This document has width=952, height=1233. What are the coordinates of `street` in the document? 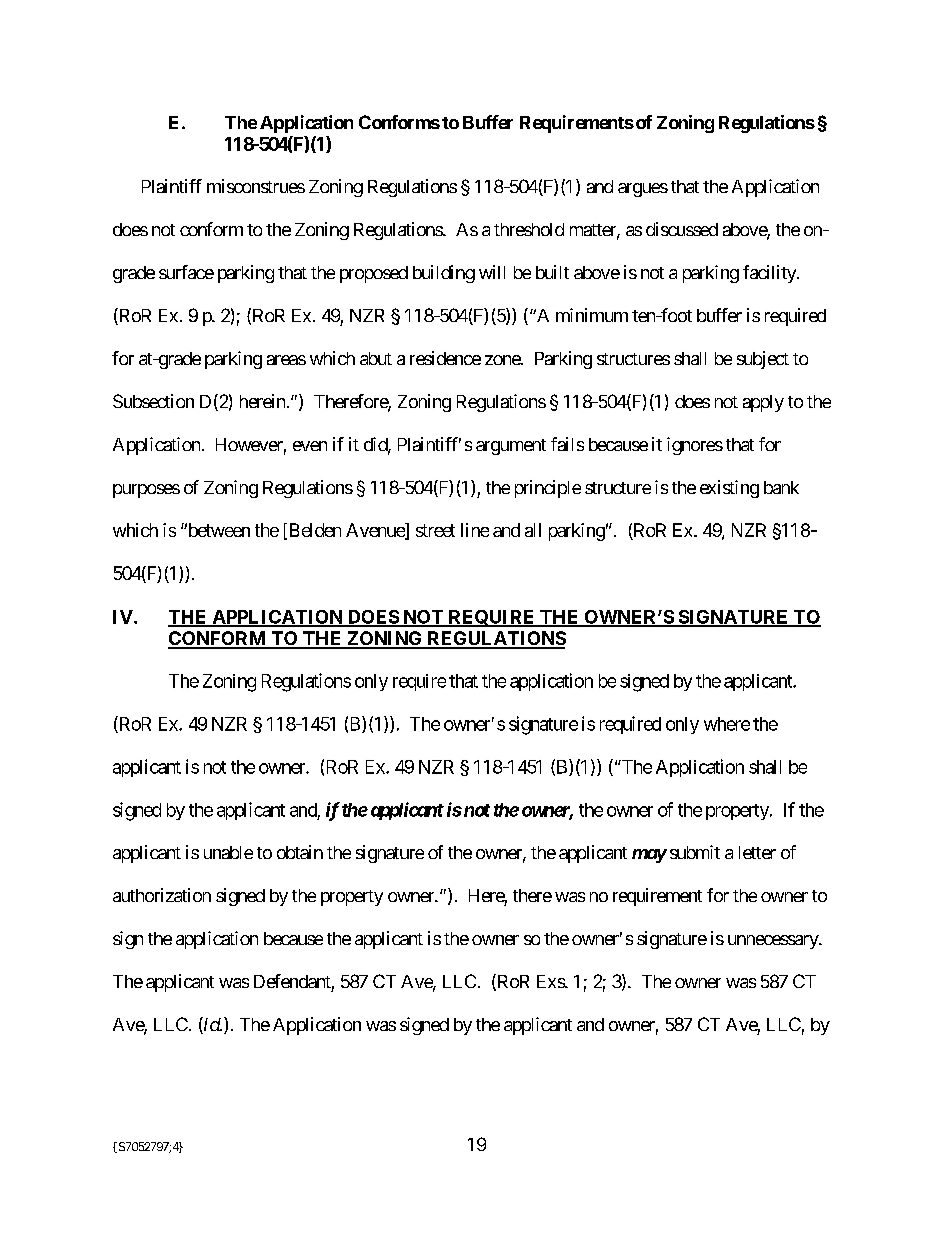 It's located at (435, 530).
